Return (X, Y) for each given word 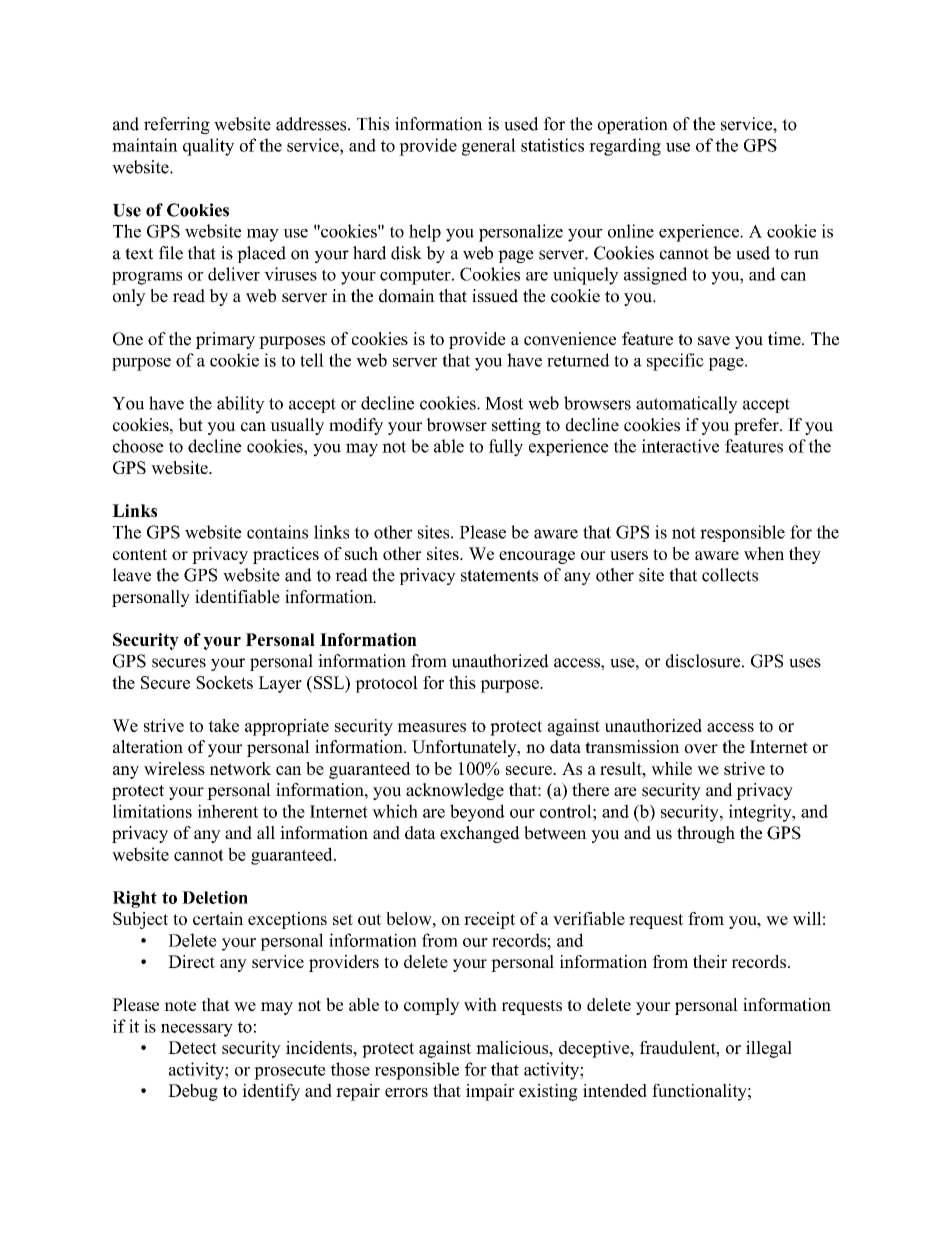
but (190, 425)
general (489, 147)
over (701, 749)
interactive (680, 446)
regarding (625, 147)
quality (208, 147)
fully (506, 448)
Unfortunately (465, 748)
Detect (192, 1047)
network (240, 768)
